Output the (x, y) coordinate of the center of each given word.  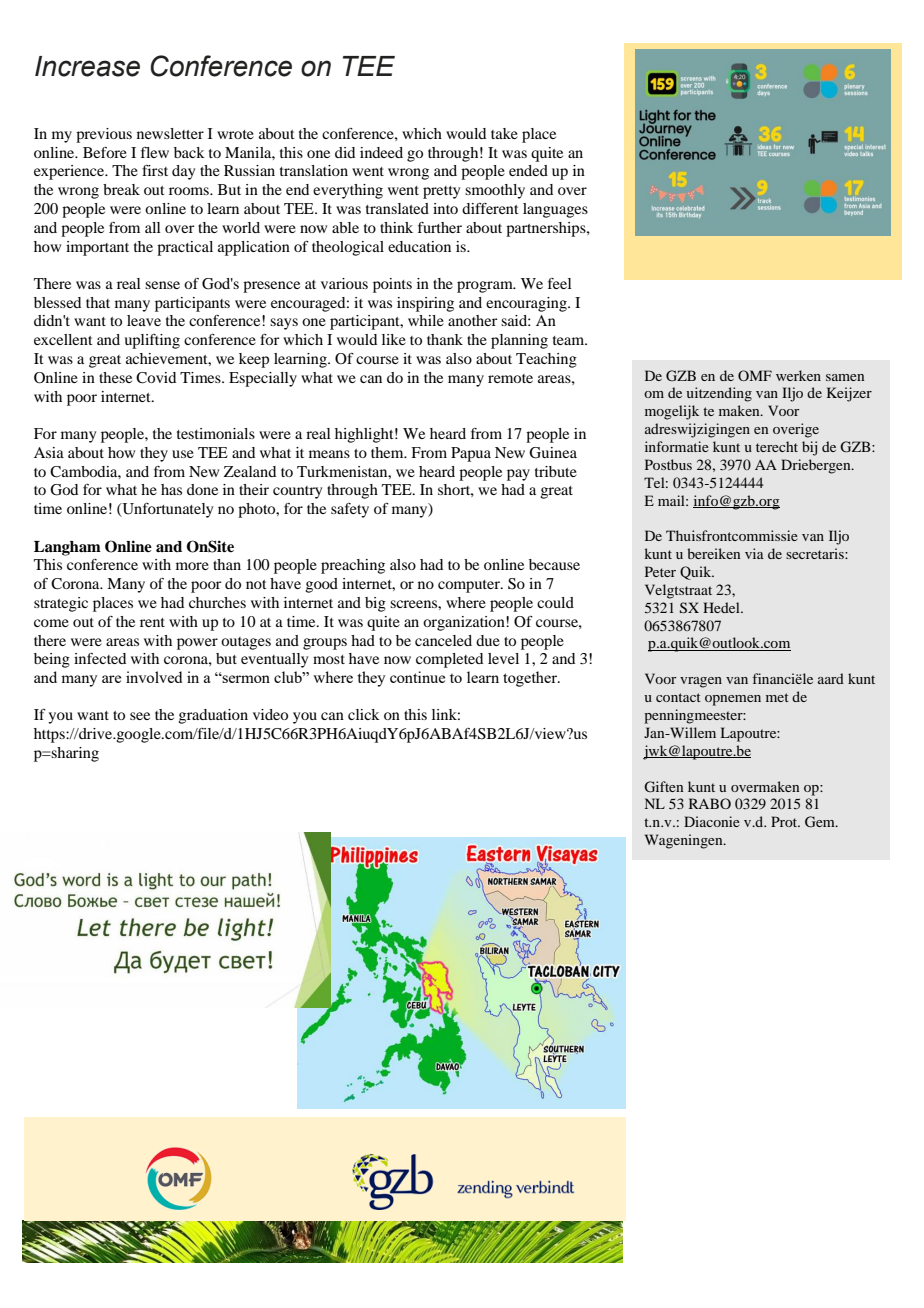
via (754, 553)
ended (528, 170)
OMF (755, 375)
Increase (87, 66)
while (426, 320)
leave (144, 320)
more (192, 566)
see (140, 716)
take (504, 133)
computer (470, 586)
